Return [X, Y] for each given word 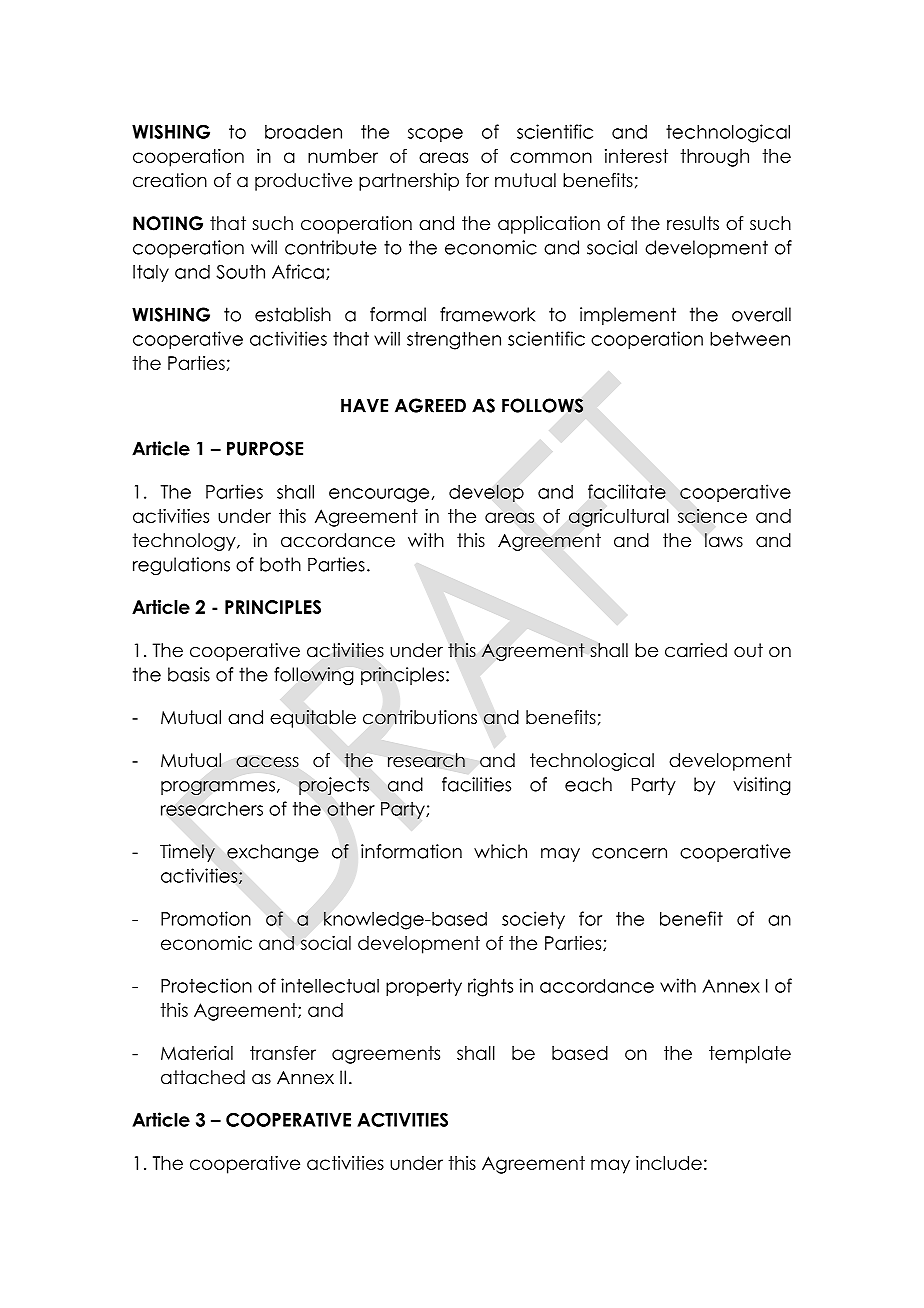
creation [170, 180]
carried [696, 650]
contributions [420, 717]
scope [435, 135]
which [500, 851]
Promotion [206, 918]
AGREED [430, 405]
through [714, 158]
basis [189, 674]
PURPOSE [265, 448]
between [750, 338]
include [669, 1163]
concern [629, 853]
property [424, 987]
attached [203, 1077]
